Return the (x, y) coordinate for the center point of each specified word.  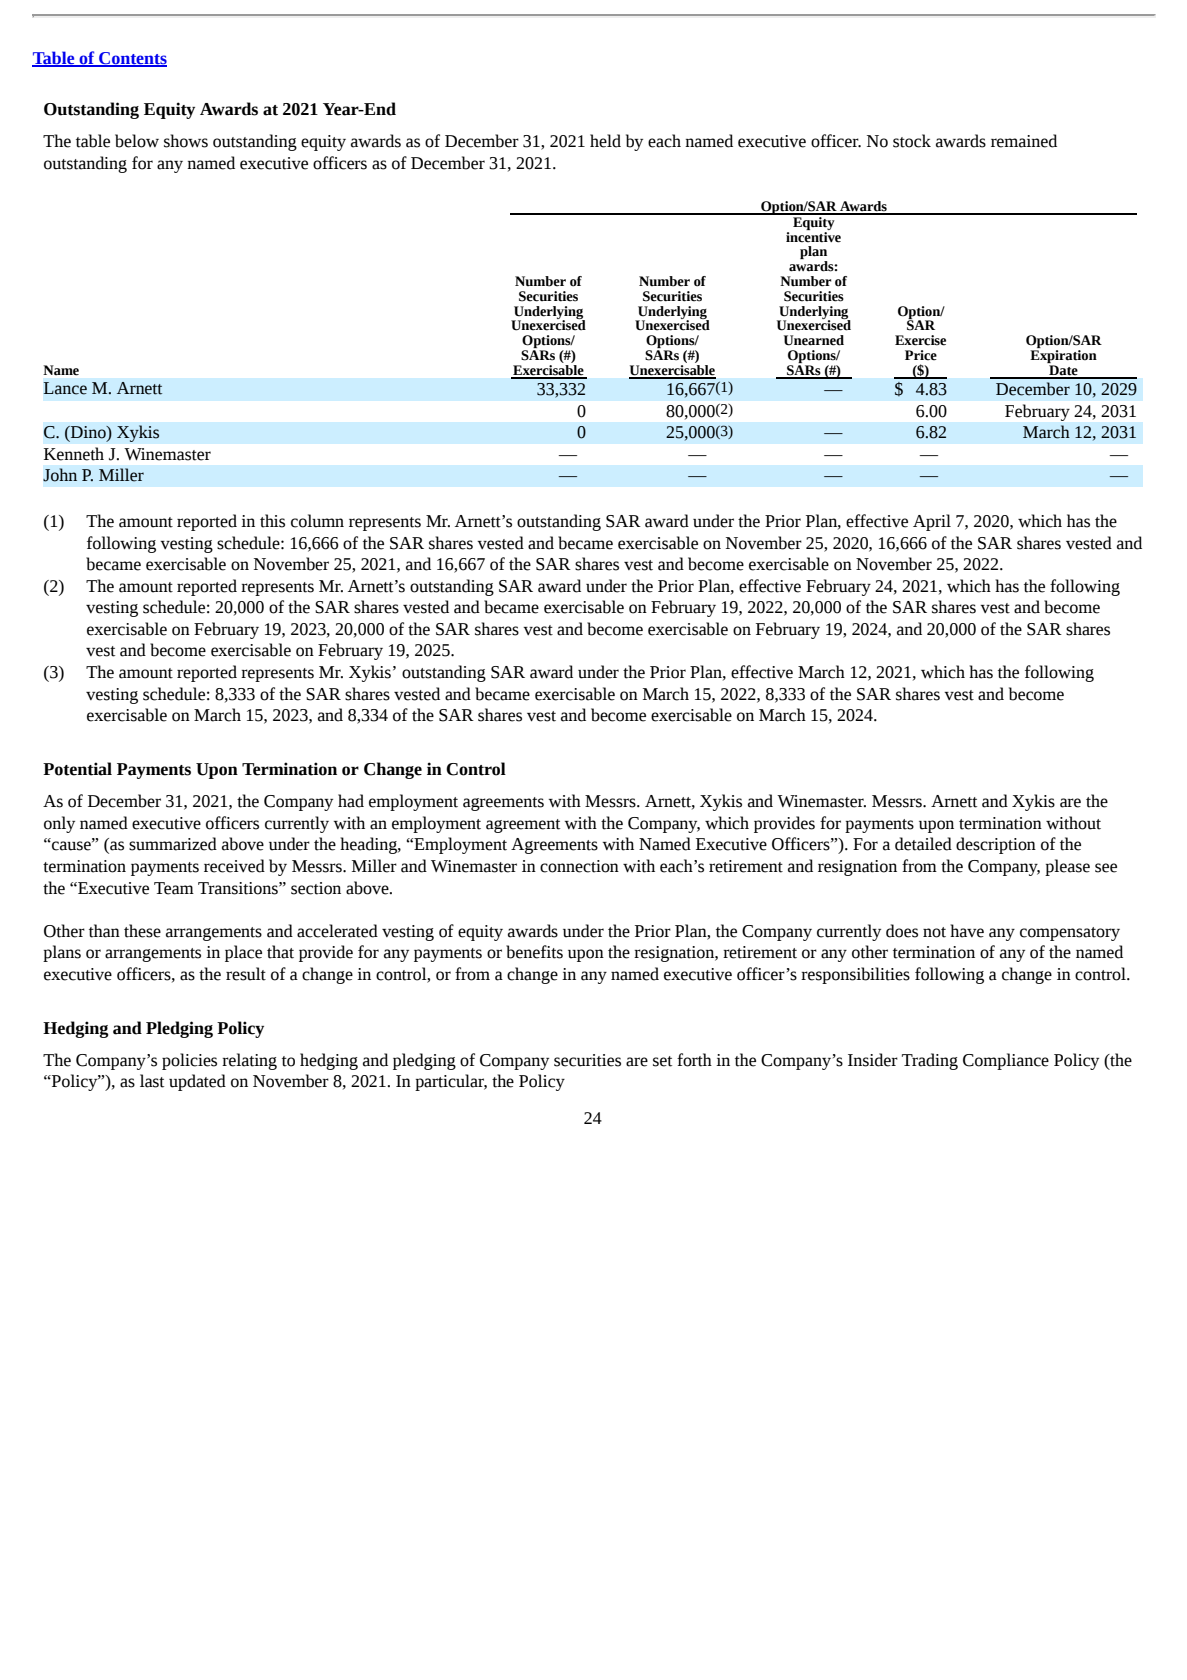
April (932, 522)
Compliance (1006, 1061)
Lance (65, 388)
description (996, 845)
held (605, 141)
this (272, 521)
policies (189, 1061)
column (317, 521)
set (662, 1061)
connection (579, 866)
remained (1024, 141)
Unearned (814, 340)
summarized (173, 844)
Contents (132, 59)
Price (921, 355)
